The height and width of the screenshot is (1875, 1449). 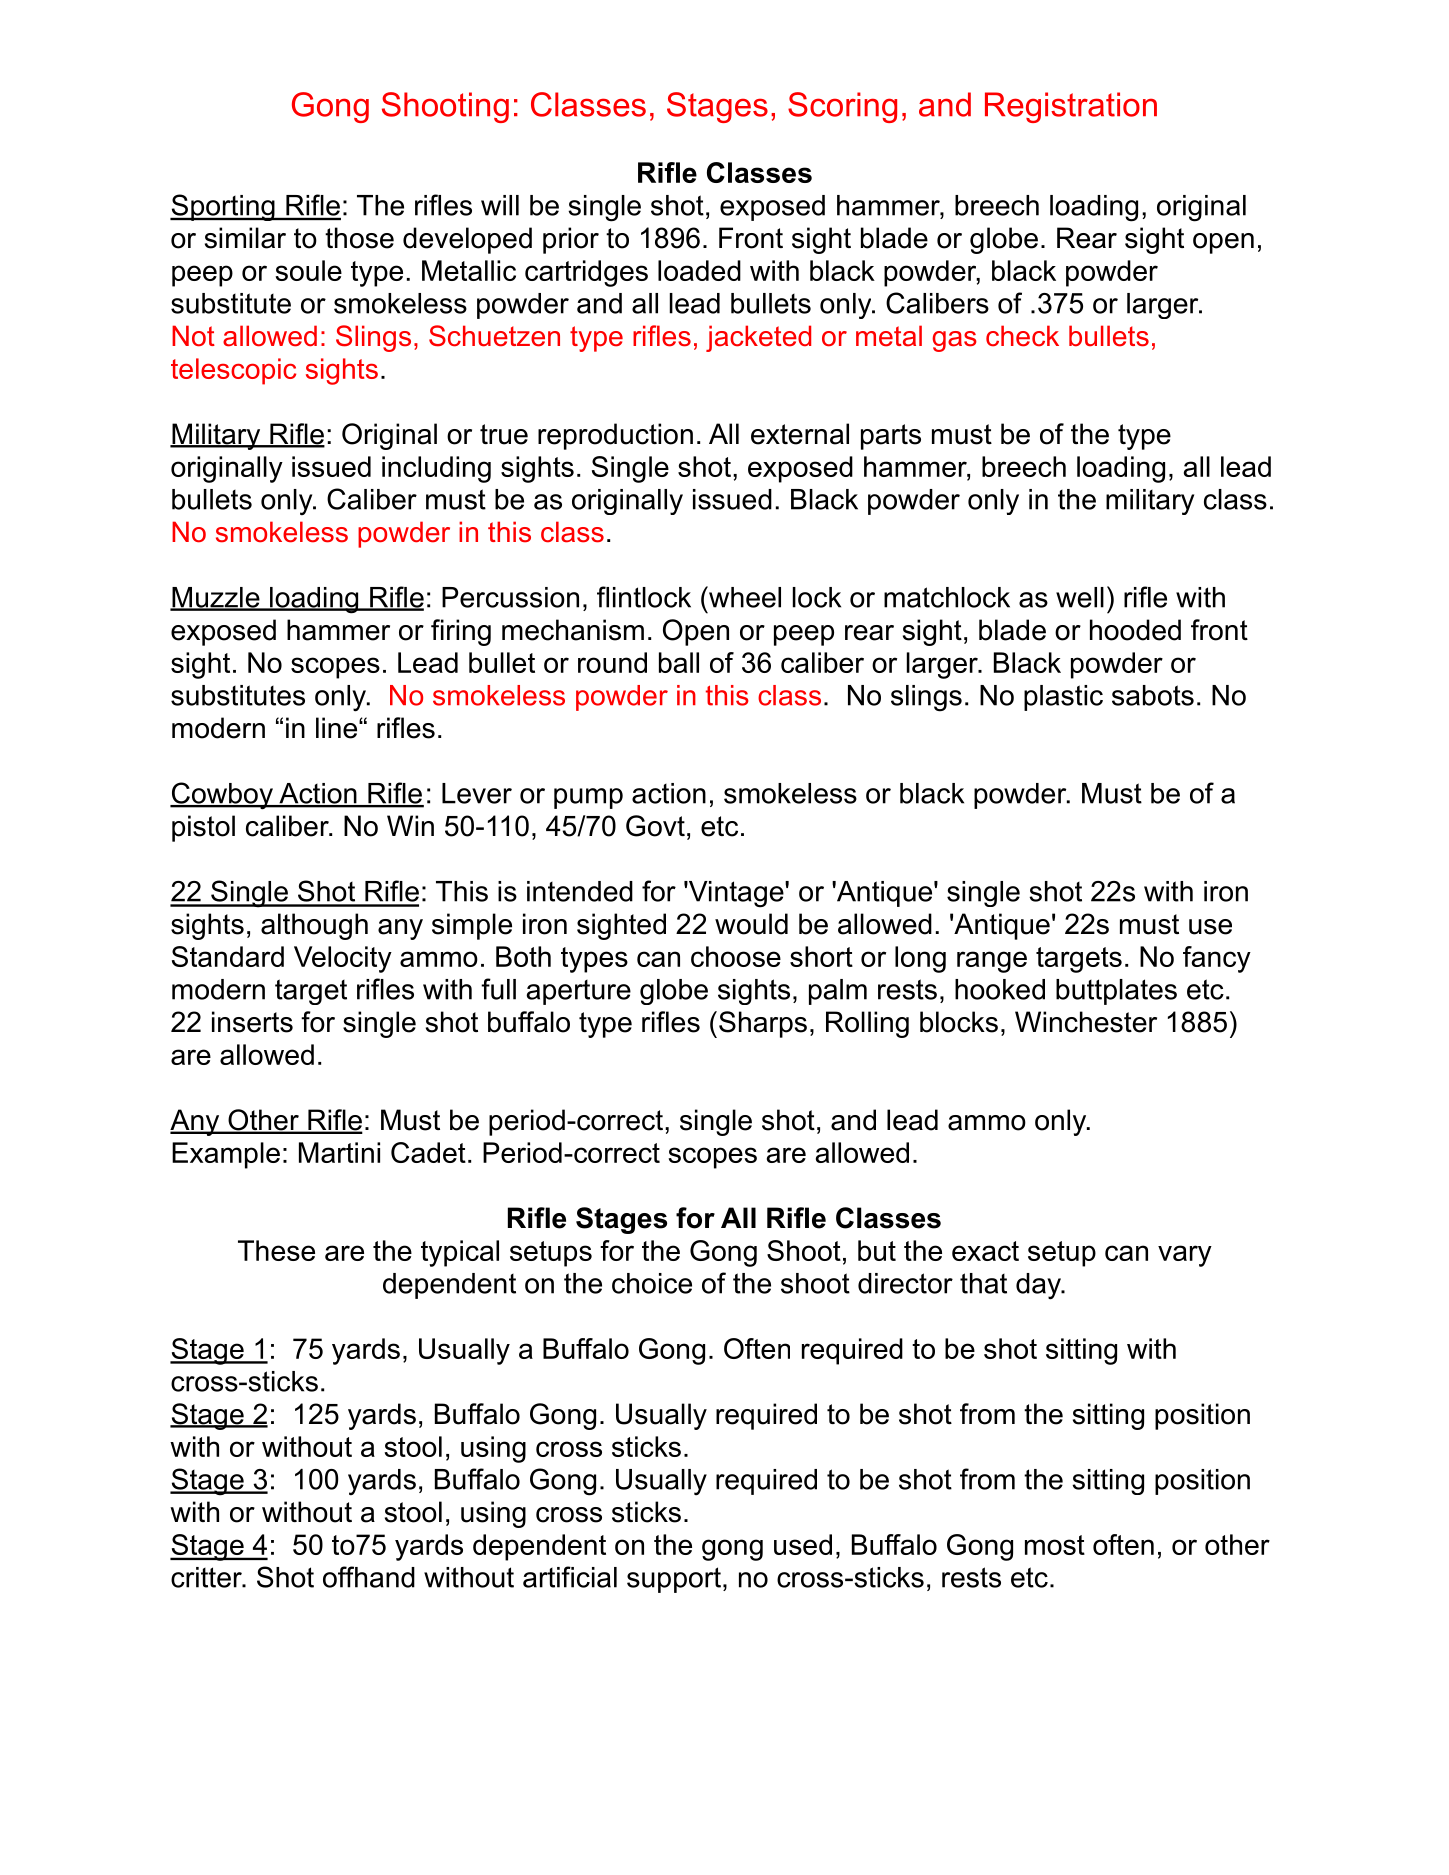 What do you see at coordinates (369, 1577) in the screenshot?
I see `offhand` at bounding box center [369, 1577].
